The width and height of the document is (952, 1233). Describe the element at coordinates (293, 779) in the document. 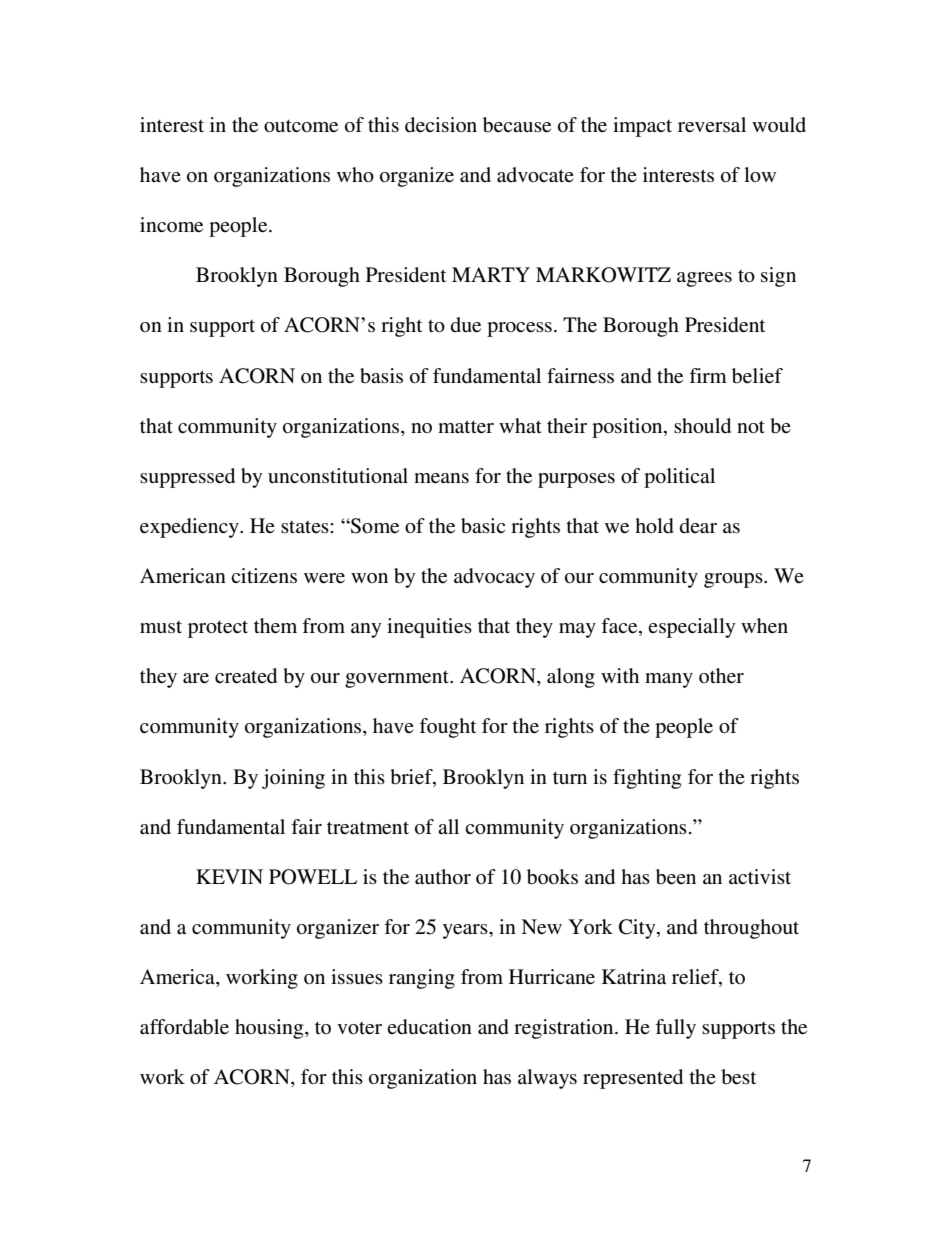

I see `joining` at that location.
